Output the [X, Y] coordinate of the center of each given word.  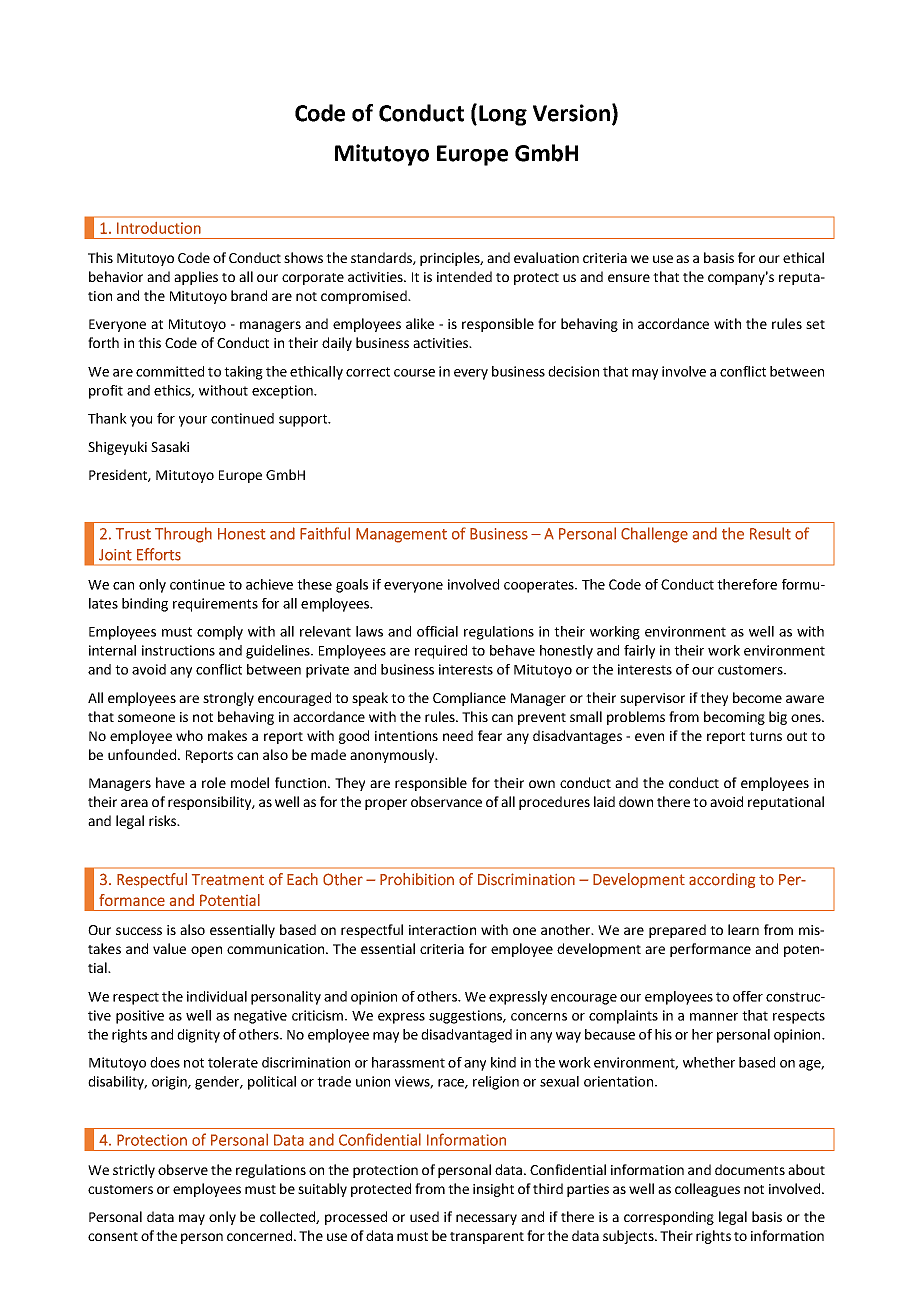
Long [503, 115]
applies [196, 278]
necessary [486, 1219]
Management [401, 535]
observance [446, 801]
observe [183, 1169]
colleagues [707, 1190]
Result [770, 533]
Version [571, 113]
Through [183, 535]
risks [163, 820]
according [722, 880]
